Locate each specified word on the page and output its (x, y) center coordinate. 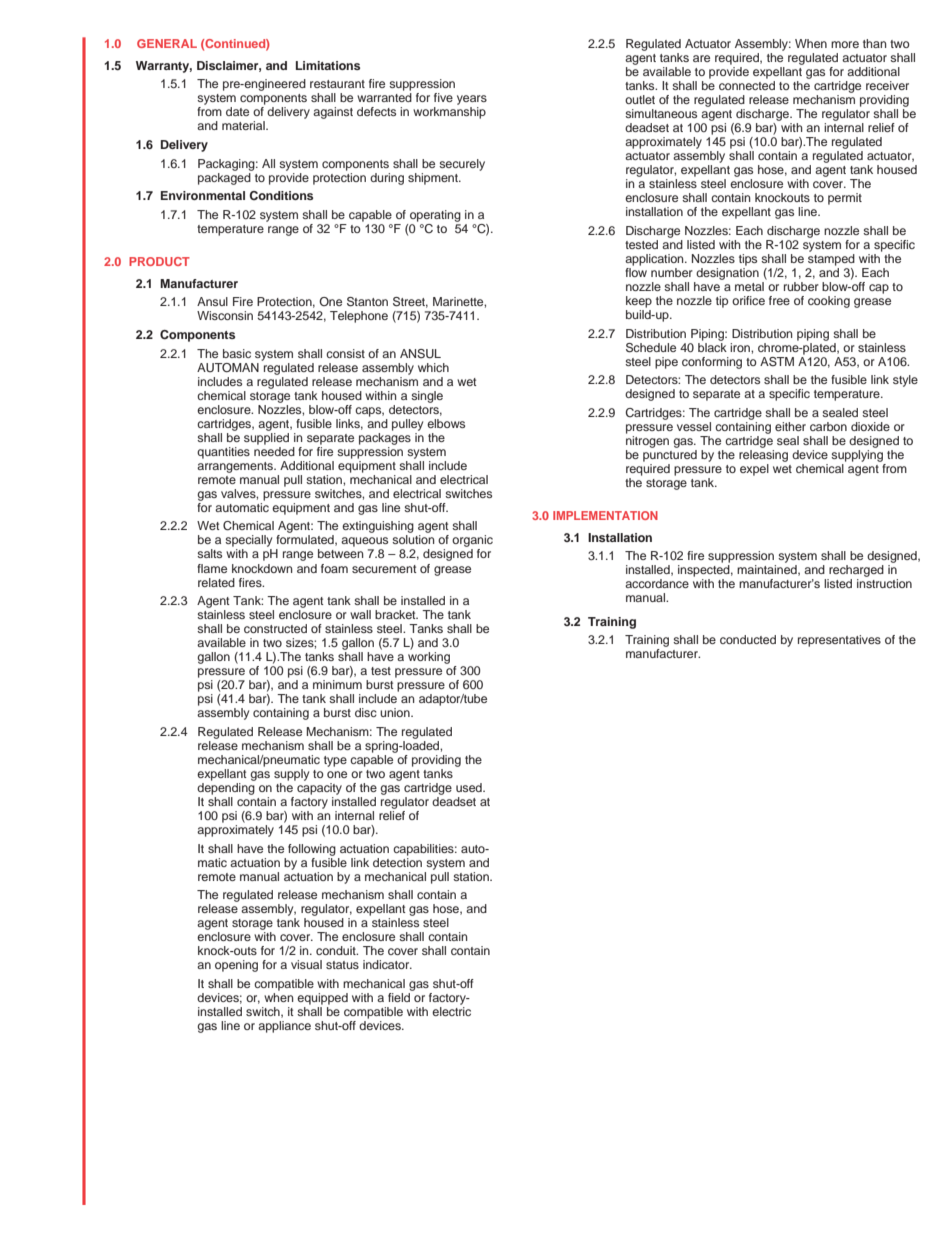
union (396, 712)
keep (639, 302)
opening (236, 966)
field (399, 997)
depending (226, 789)
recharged (856, 571)
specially (248, 542)
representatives (839, 641)
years (472, 100)
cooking (829, 302)
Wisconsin (225, 315)
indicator (387, 964)
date (237, 111)
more (845, 44)
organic (472, 542)
